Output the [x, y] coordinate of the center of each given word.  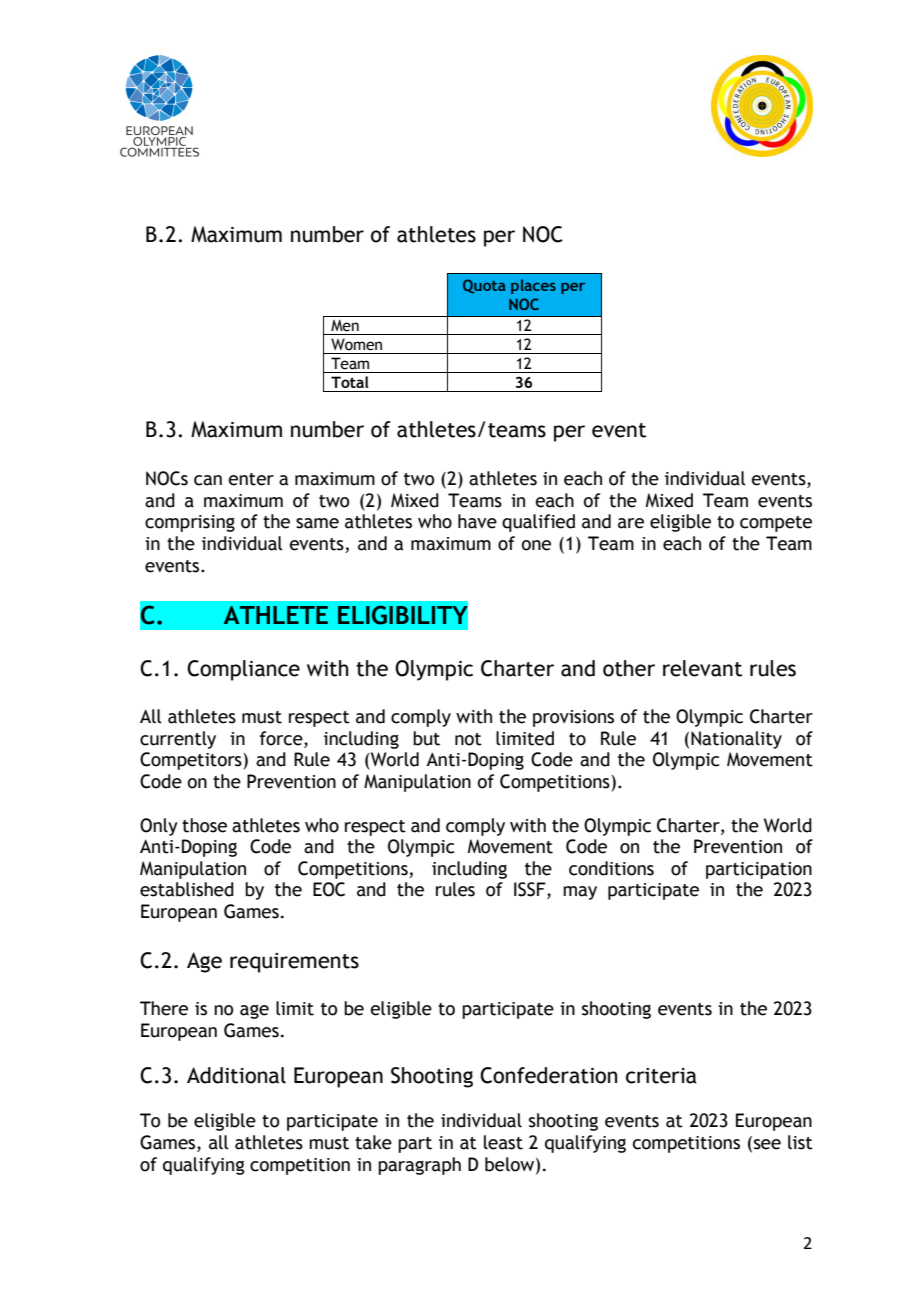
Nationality [736, 740]
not [468, 739]
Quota [484, 286]
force [282, 738]
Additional [236, 1075]
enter [251, 479]
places [533, 286]
